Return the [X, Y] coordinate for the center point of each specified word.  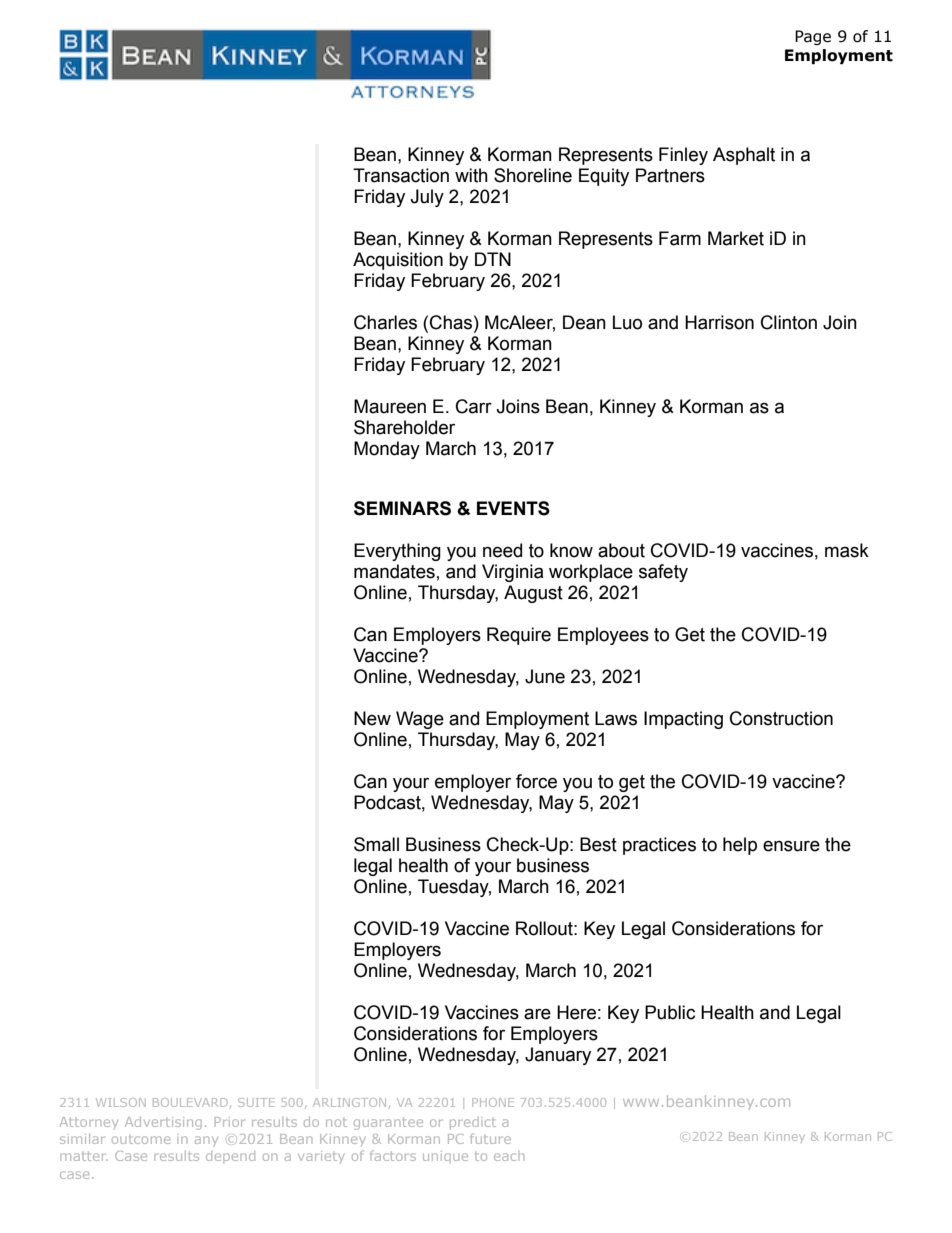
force [536, 781]
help [740, 846]
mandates [394, 571]
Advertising [163, 1123]
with [471, 175]
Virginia [513, 573]
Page [813, 37]
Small [376, 844]
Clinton [789, 322]
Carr [474, 406]
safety [663, 573]
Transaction [401, 175]
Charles [385, 322]
